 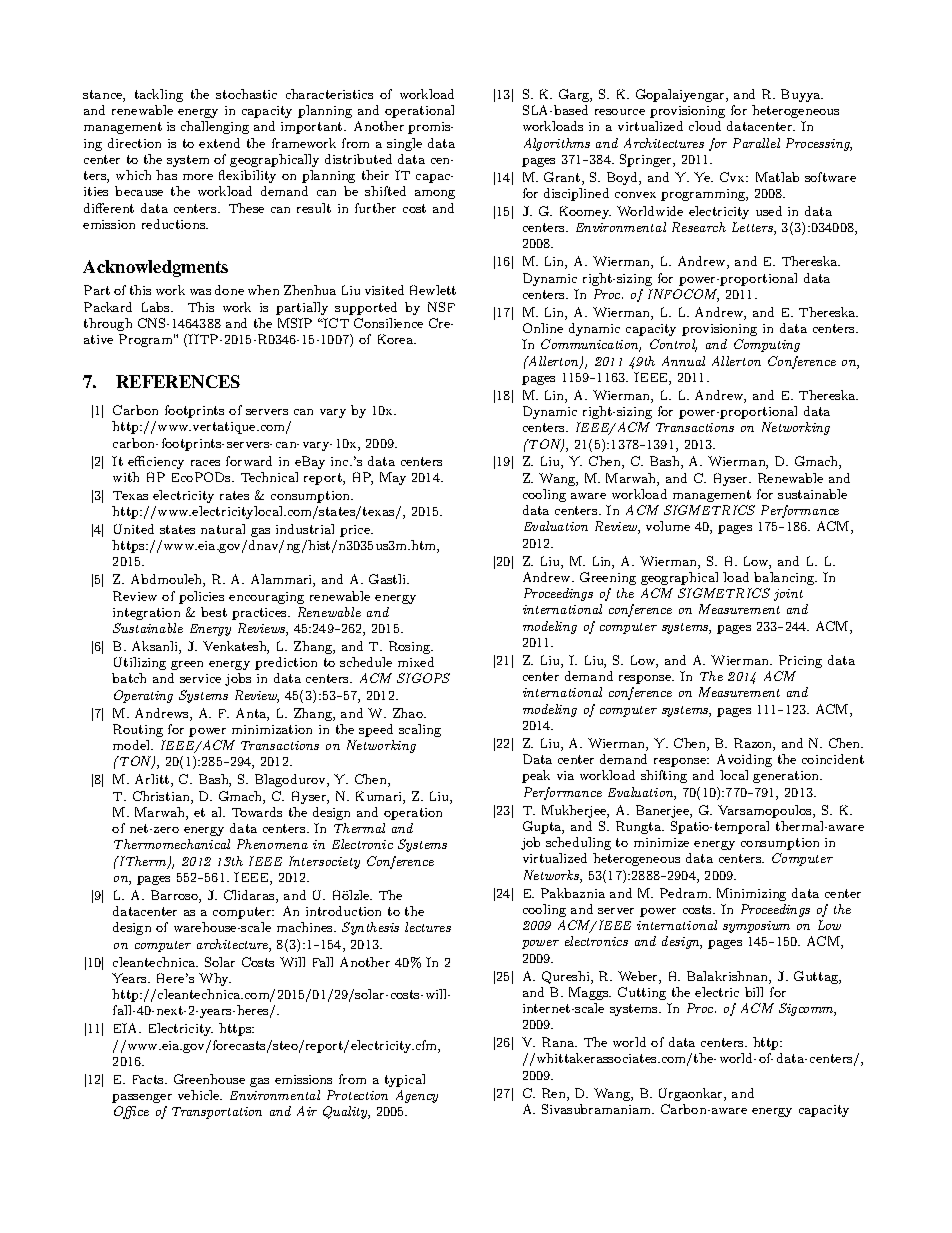 I want to click on Parallel, so click(x=756, y=143).
